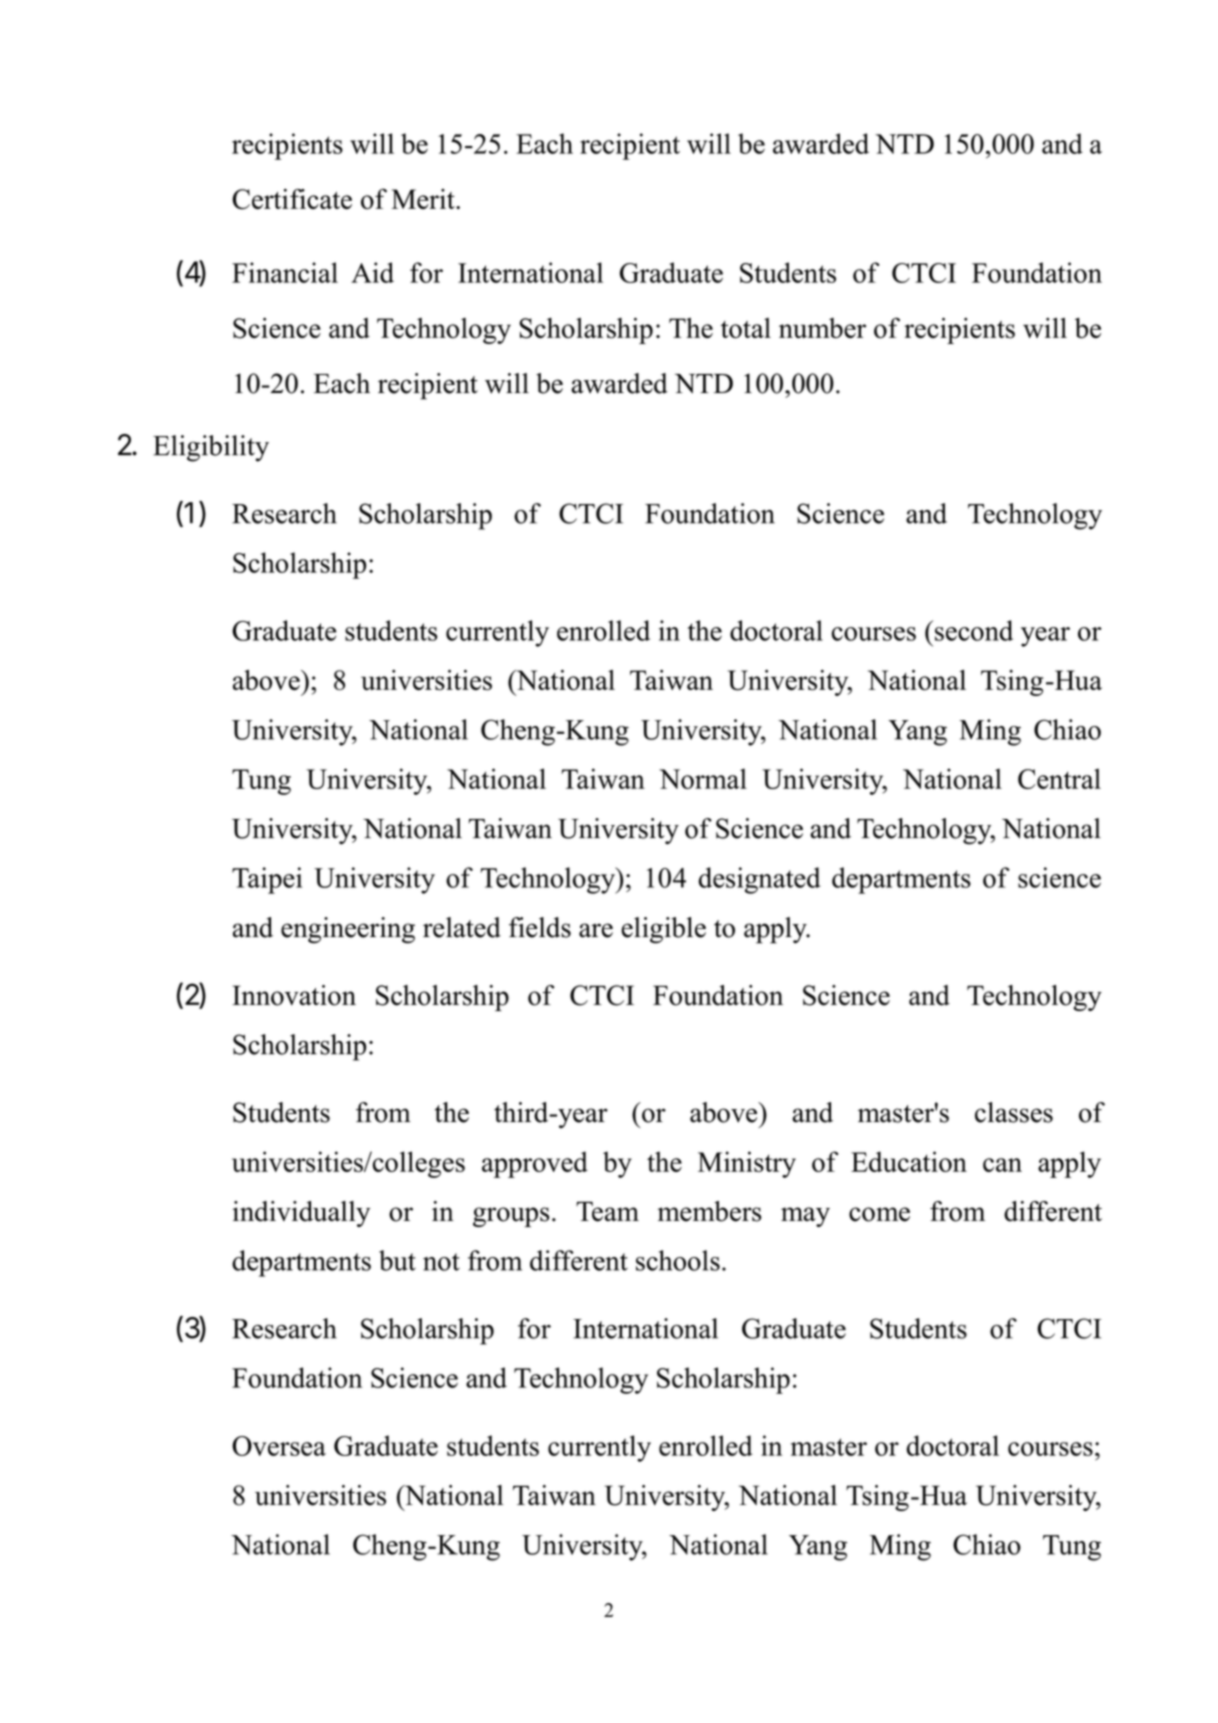 The height and width of the screenshot is (1723, 1218). I want to click on total, so click(746, 328).
